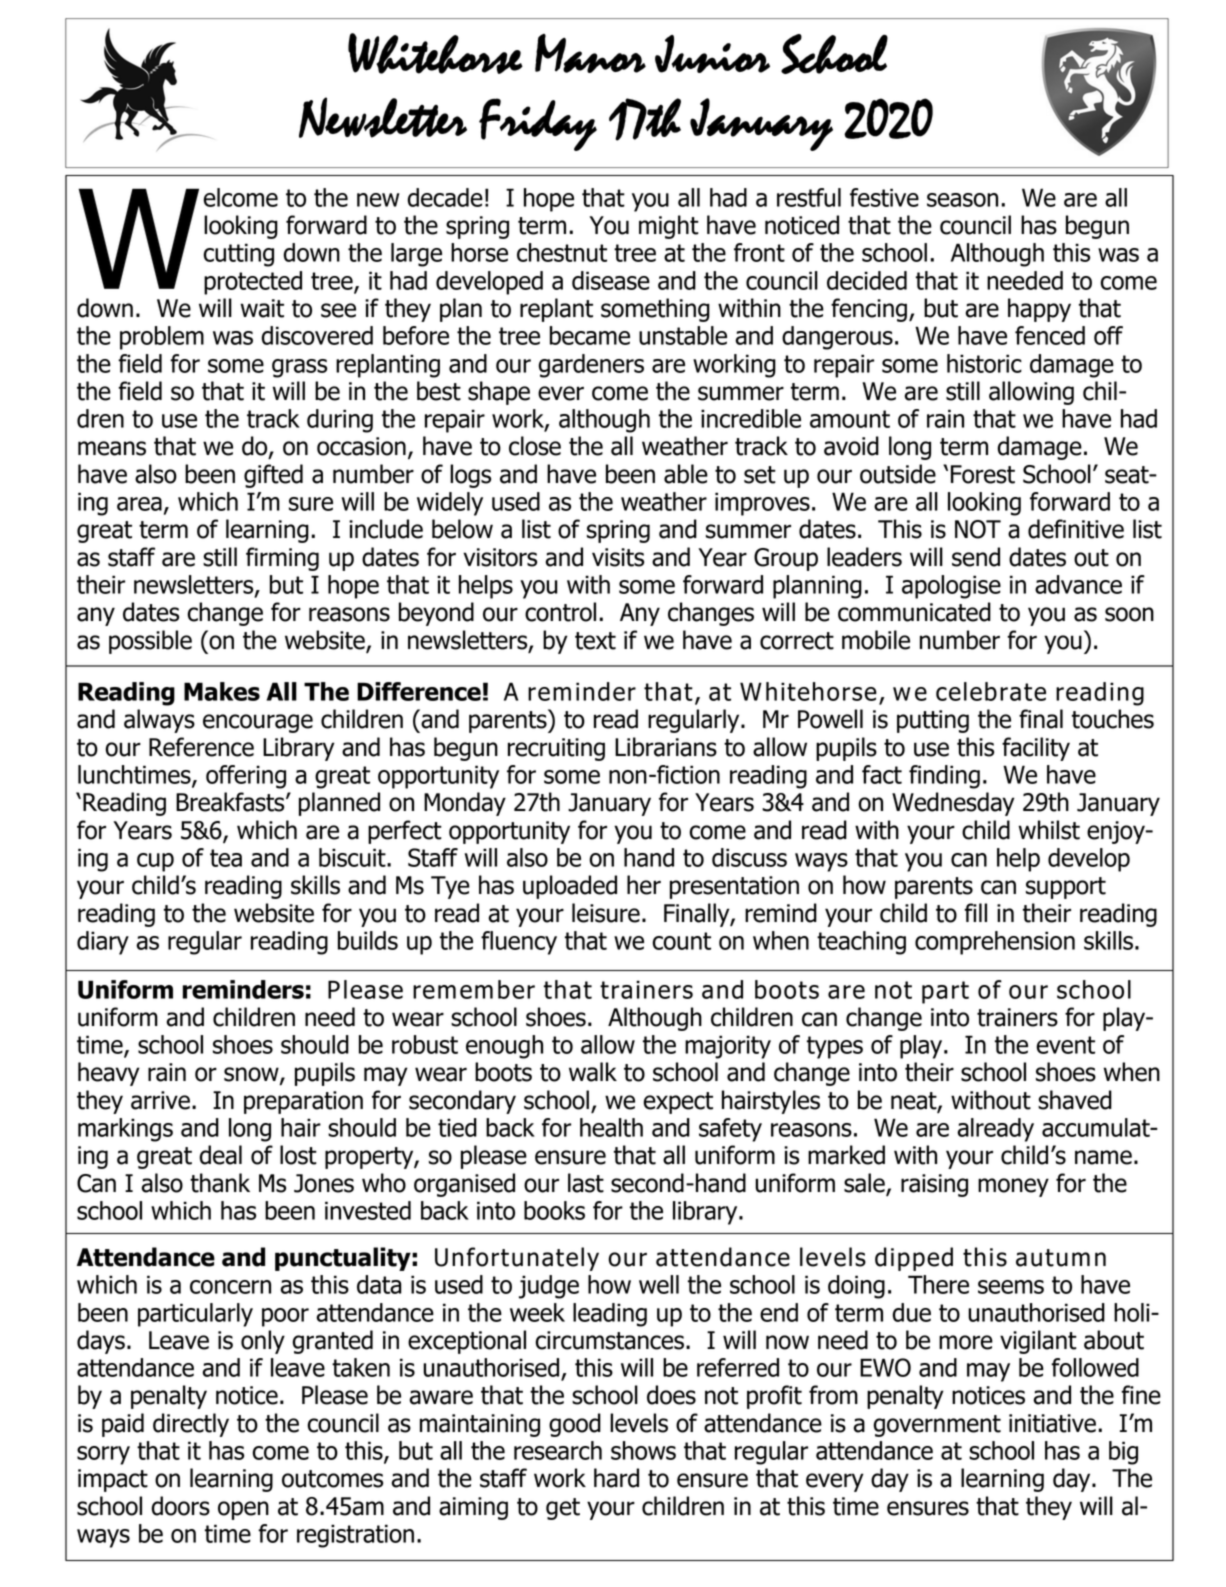 The width and height of the document is (1226, 1587). Describe the element at coordinates (618, 557) in the document. I see `visits` at that location.
